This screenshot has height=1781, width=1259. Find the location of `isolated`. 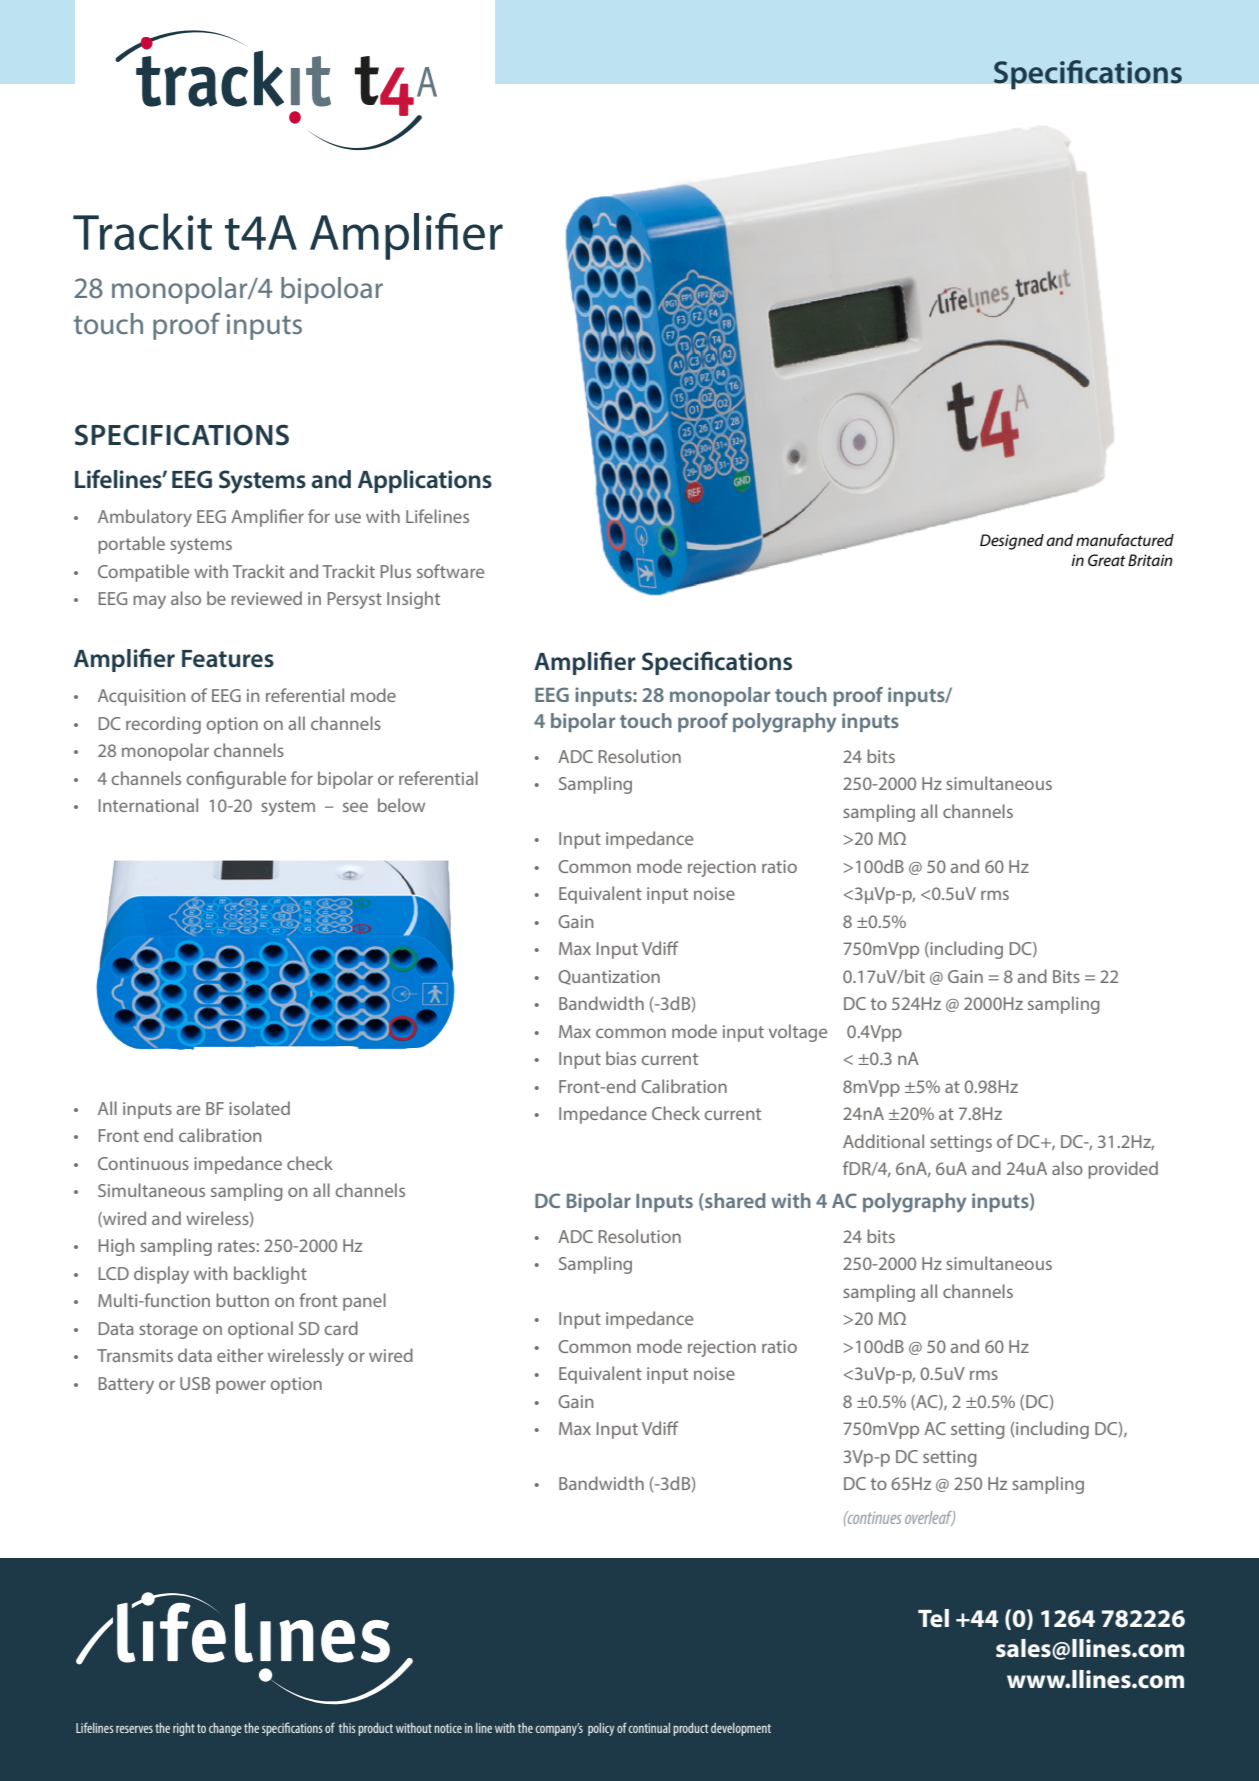

isolated is located at coordinates (259, 1108).
